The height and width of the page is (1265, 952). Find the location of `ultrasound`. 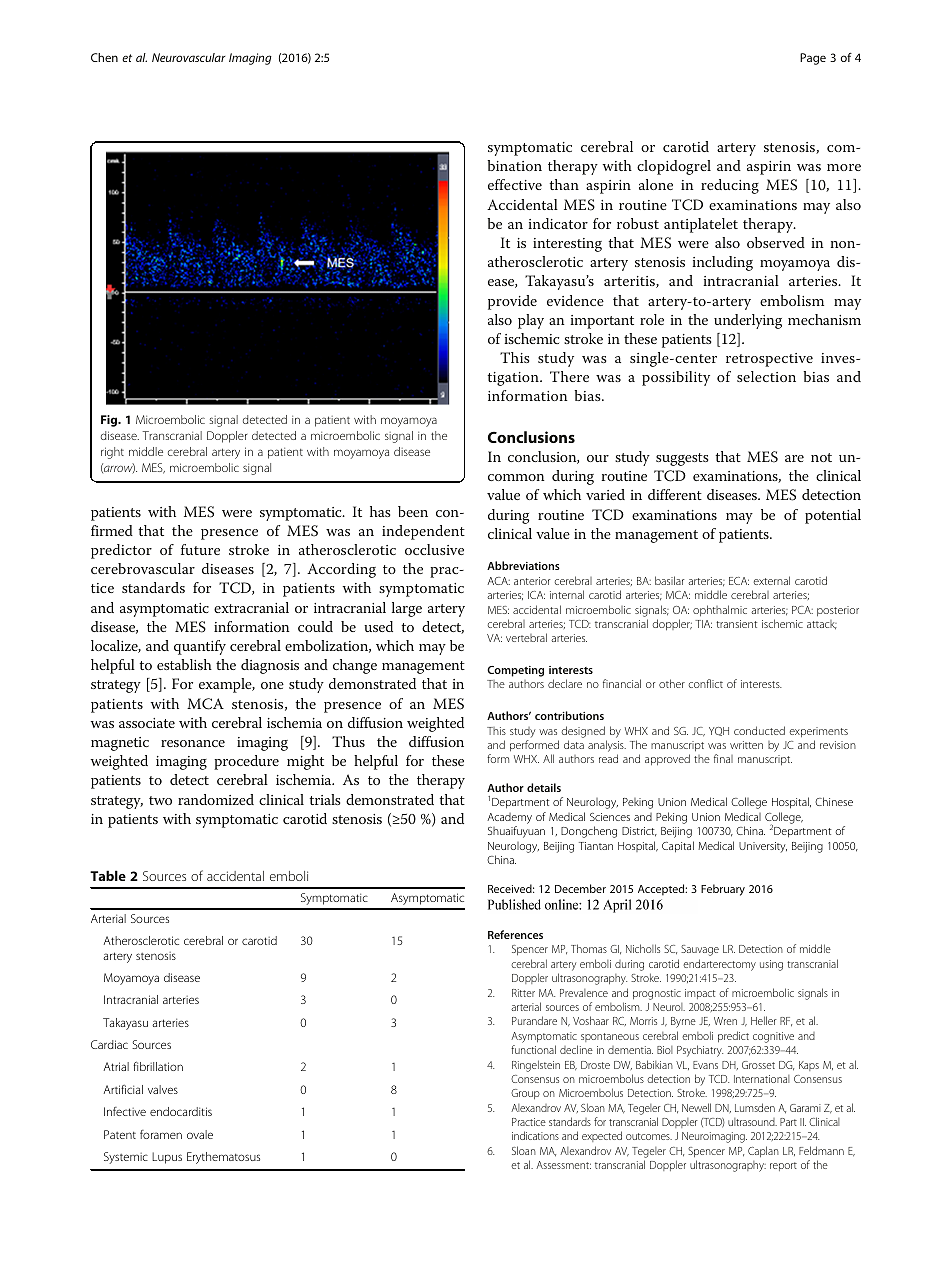

ultrasound is located at coordinates (752, 1122).
